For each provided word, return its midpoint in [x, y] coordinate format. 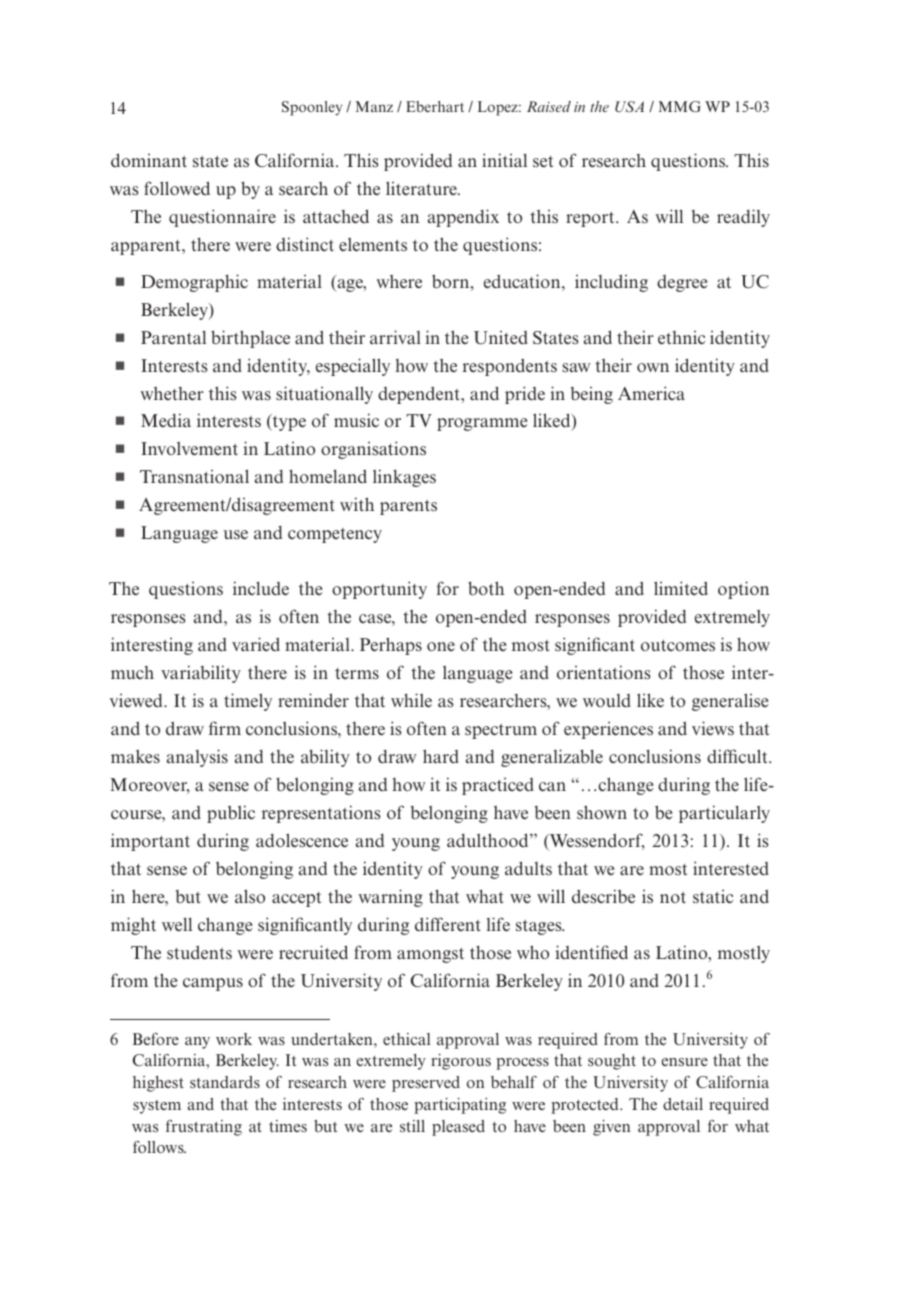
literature [422, 188]
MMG [680, 106]
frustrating [204, 1128]
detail [683, 1104]
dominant [149, 160]
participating [460, 1106]
